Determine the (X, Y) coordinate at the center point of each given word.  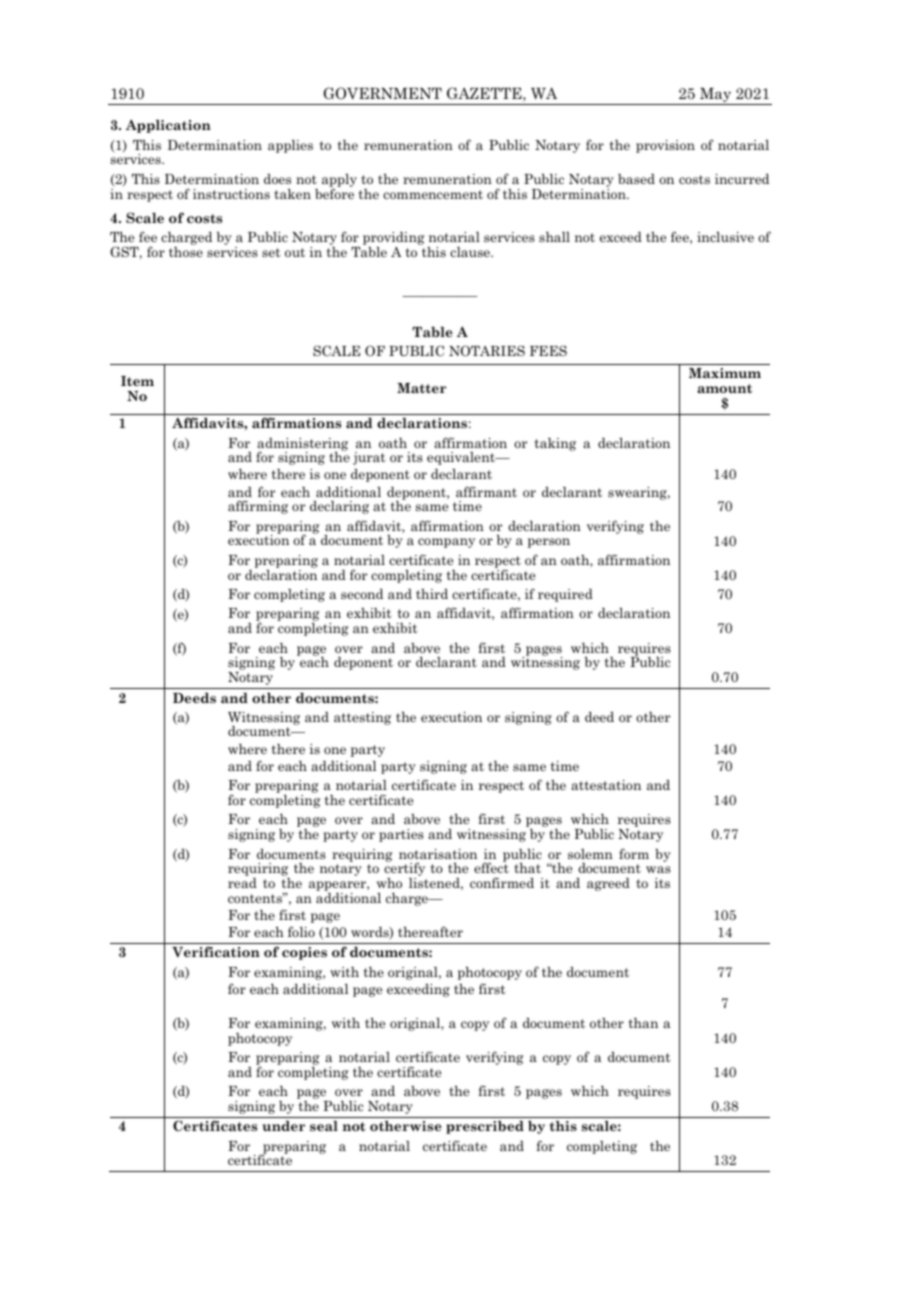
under (284, 1125)
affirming (258, 507)
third (432, 594)
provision (665, 146)
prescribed (485, 1127)
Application (168, 126)
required (565, 595)
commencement (433, 194)
